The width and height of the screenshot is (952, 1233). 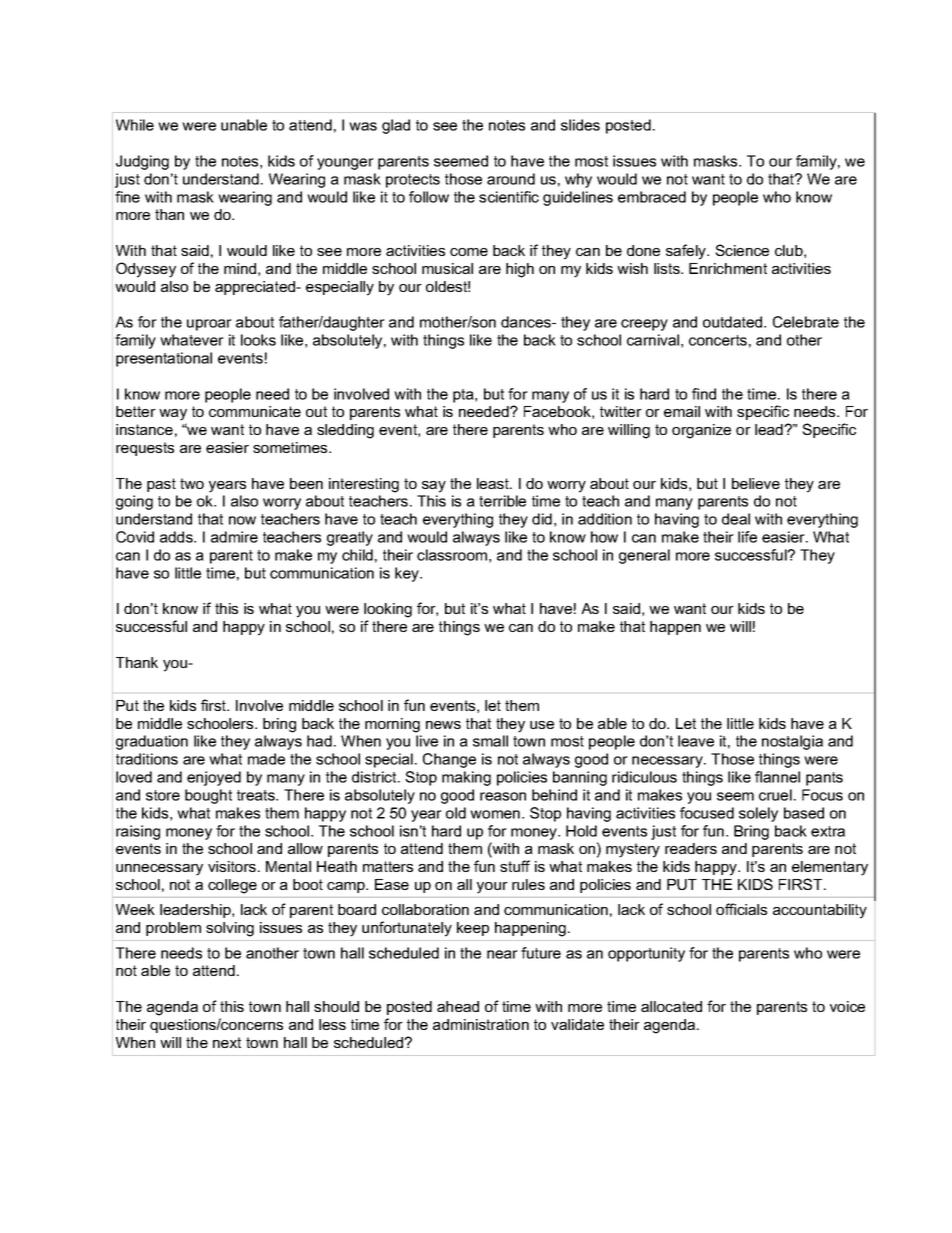 I want to click on reason, so click(x=503, y=796).
